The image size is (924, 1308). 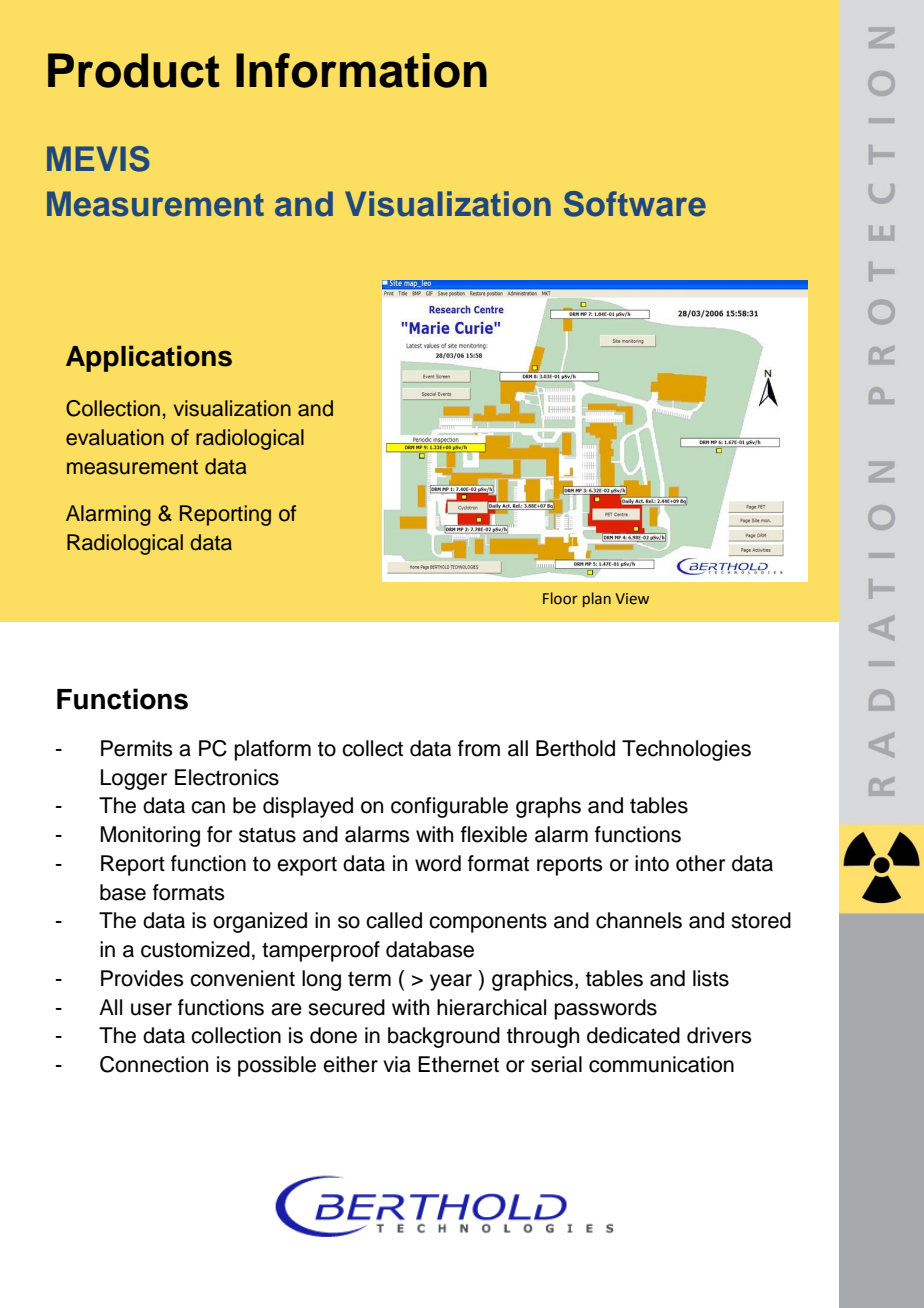 What do you see at coordinates (686, 750) in the image?
I see `Technologies` at bounding box center [686, 750].
